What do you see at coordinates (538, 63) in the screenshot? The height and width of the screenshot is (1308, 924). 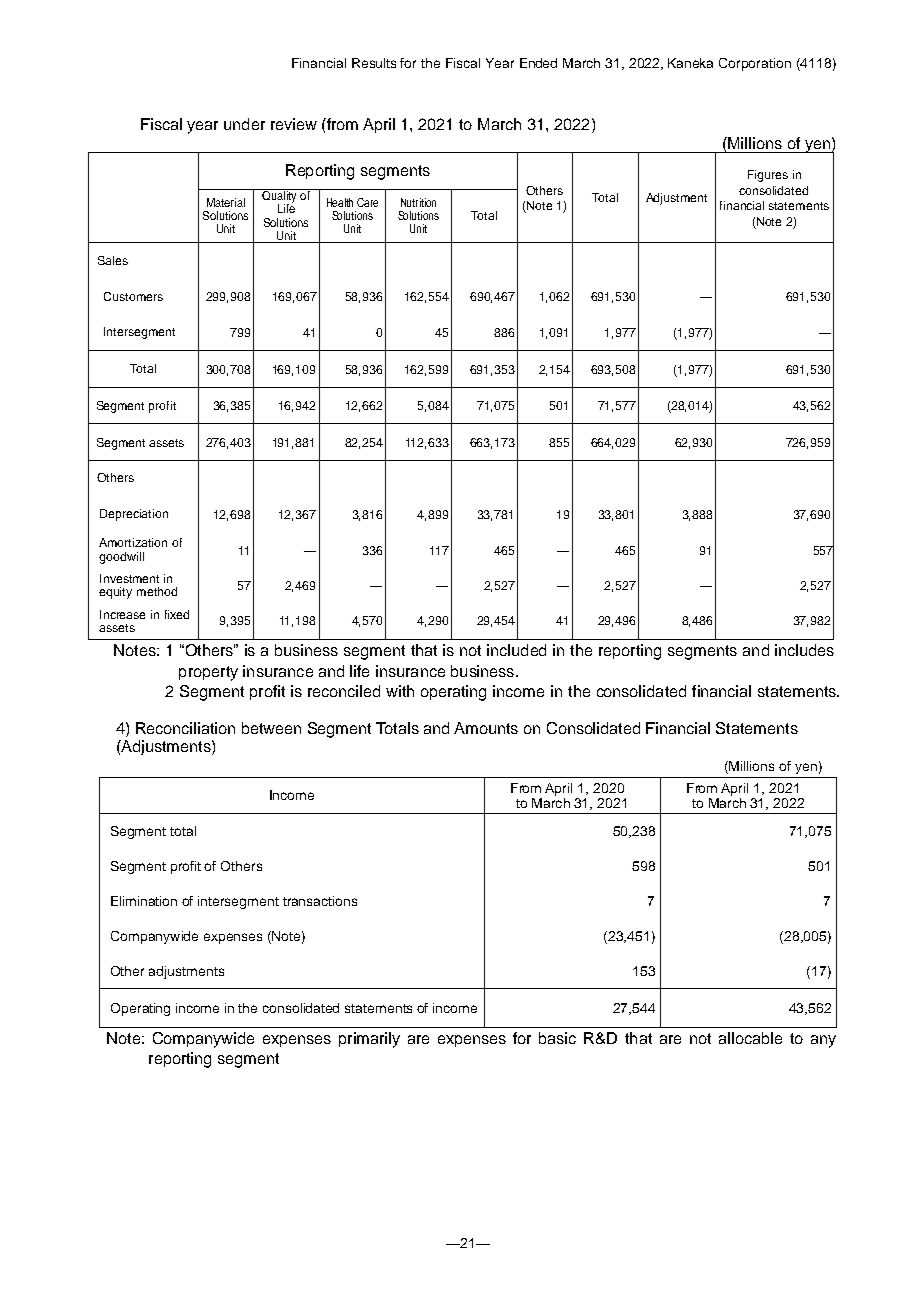 I see `Ended` at bounding box center [538, 63].
